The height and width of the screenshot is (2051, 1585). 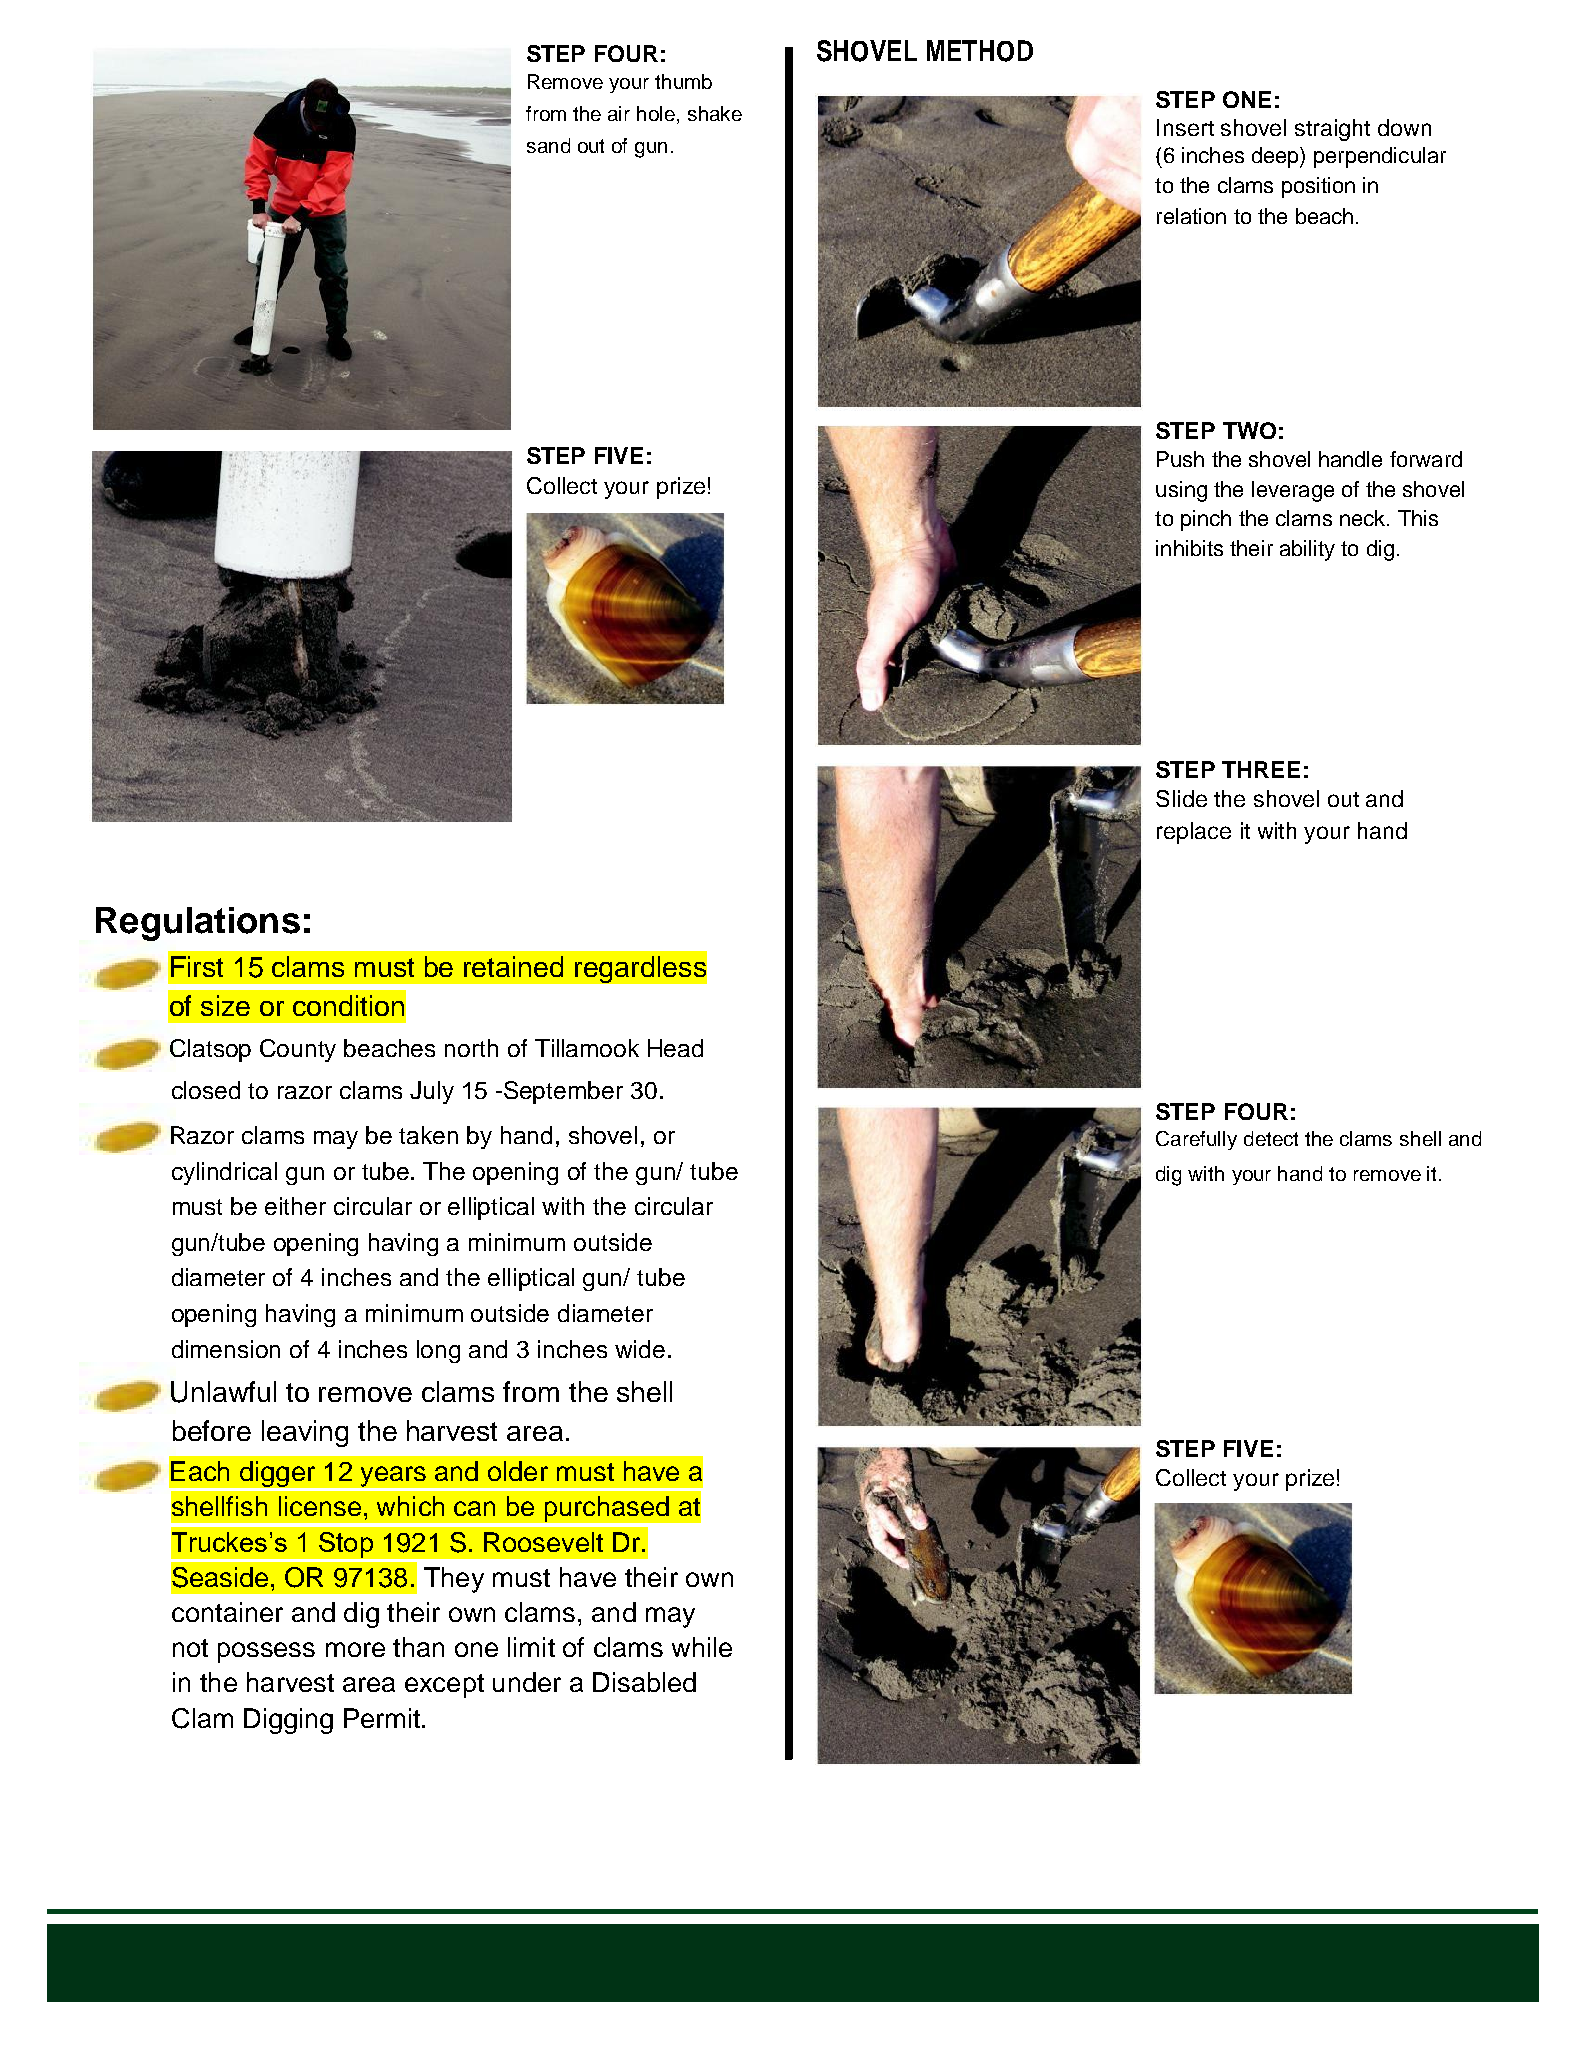 I want to click on more, so click(x=355, y=1649).
